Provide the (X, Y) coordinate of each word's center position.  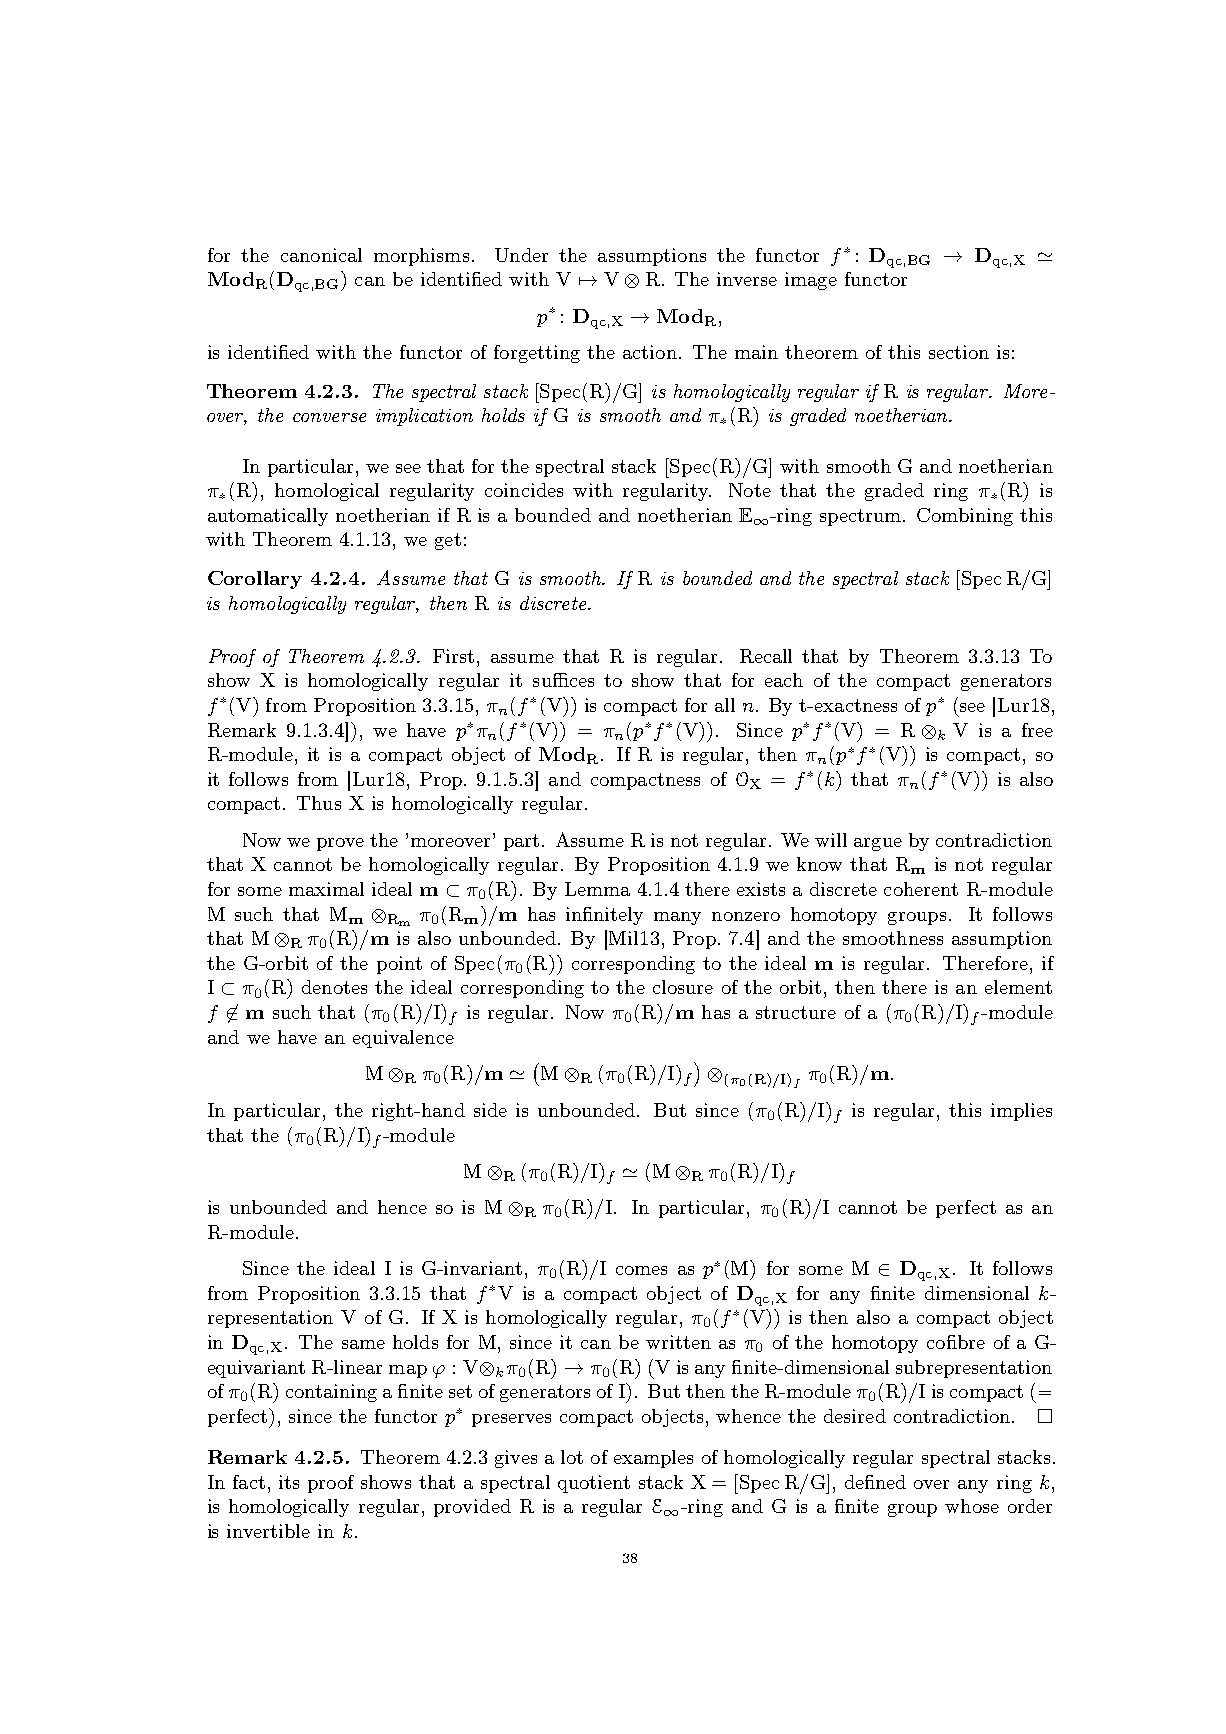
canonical (321, 255)
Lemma (597, 889)
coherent (921, 889)
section (959, 352)
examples (653, 1459)
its (289, 1482)
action (650, 352)
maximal (326, 889)
